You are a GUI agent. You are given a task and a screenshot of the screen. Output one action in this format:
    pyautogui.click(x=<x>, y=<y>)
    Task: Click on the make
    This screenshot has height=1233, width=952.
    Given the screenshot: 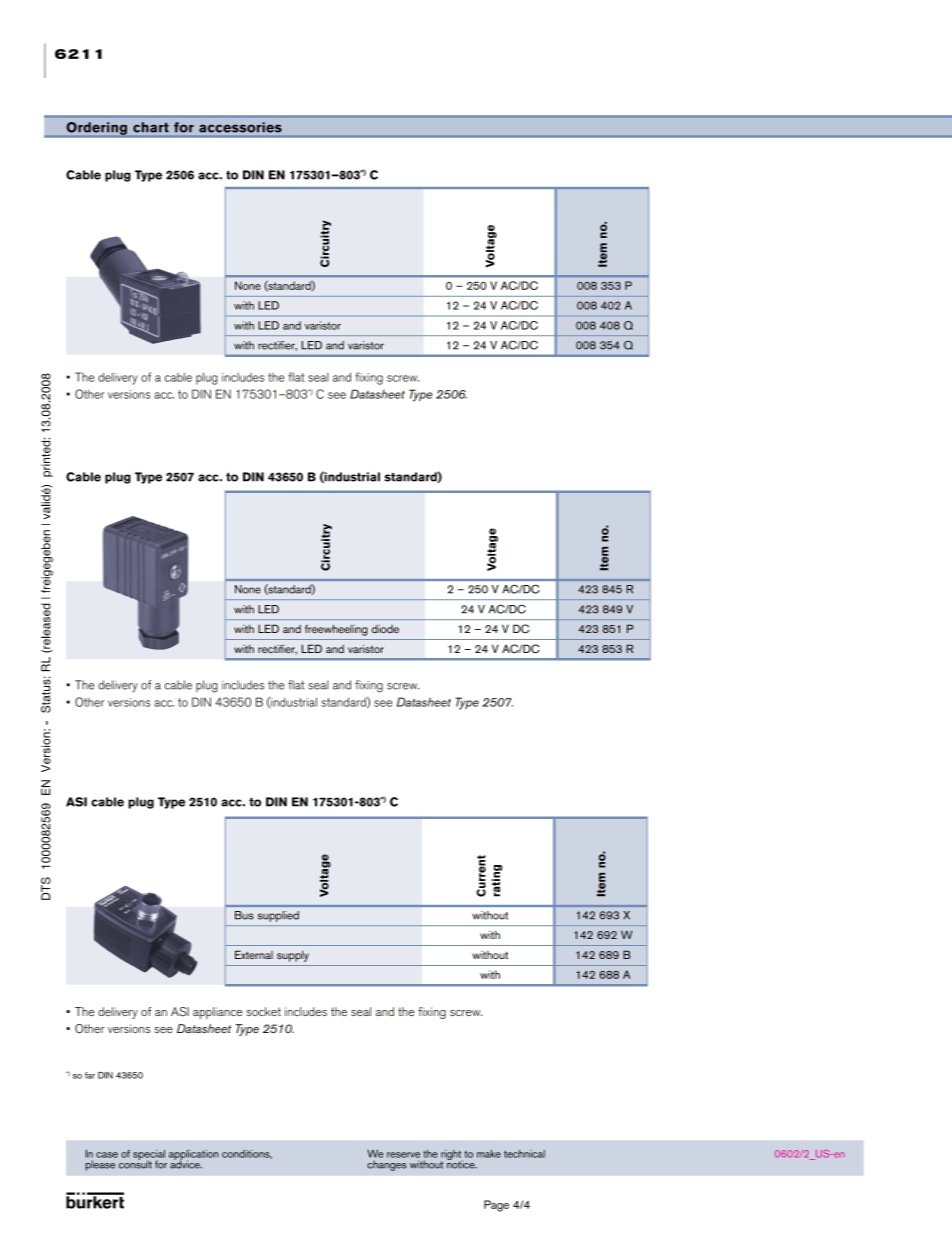 What is the action you would take?
    pyautogui.click(x=489, y=1154)
